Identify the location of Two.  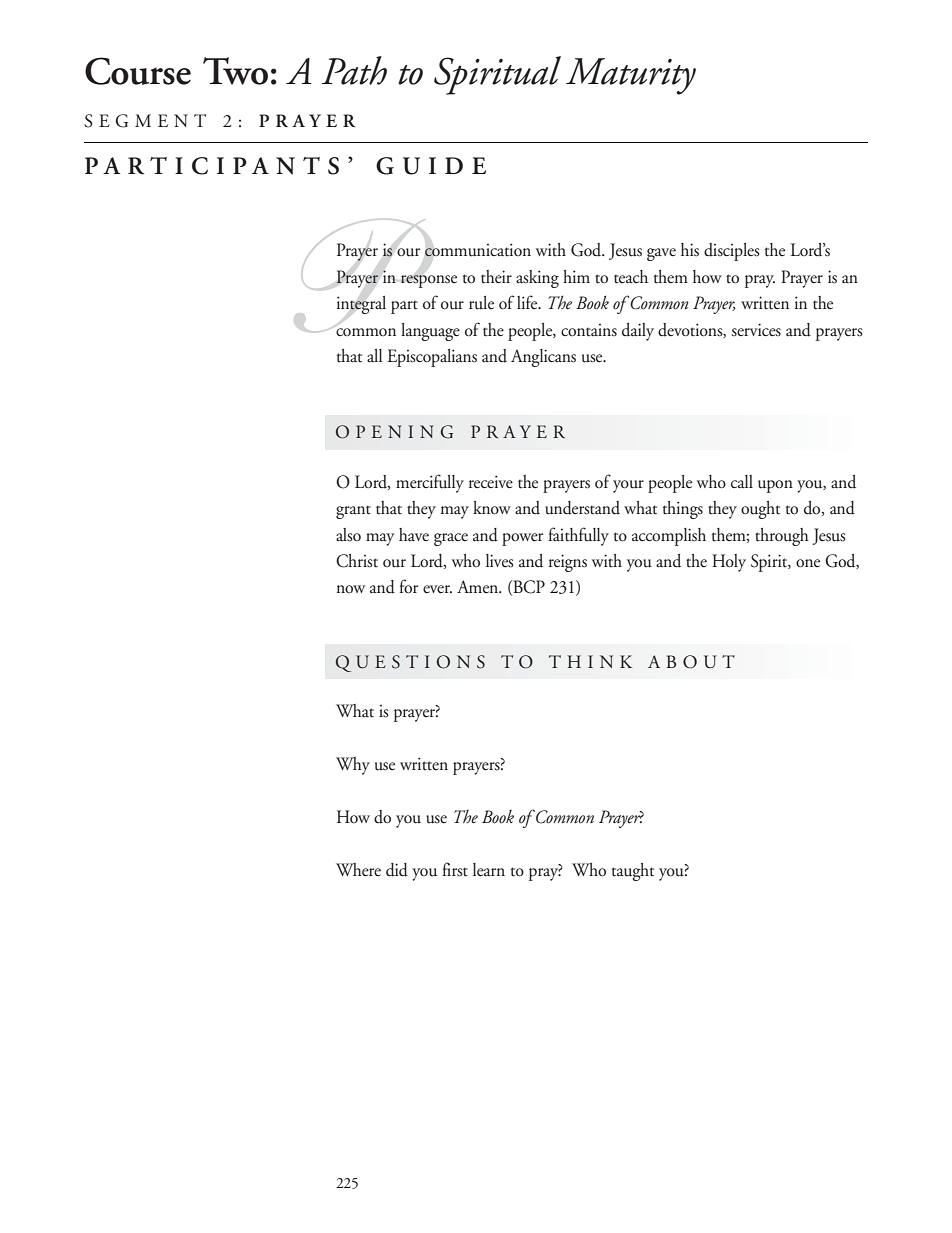
(235, 71).
